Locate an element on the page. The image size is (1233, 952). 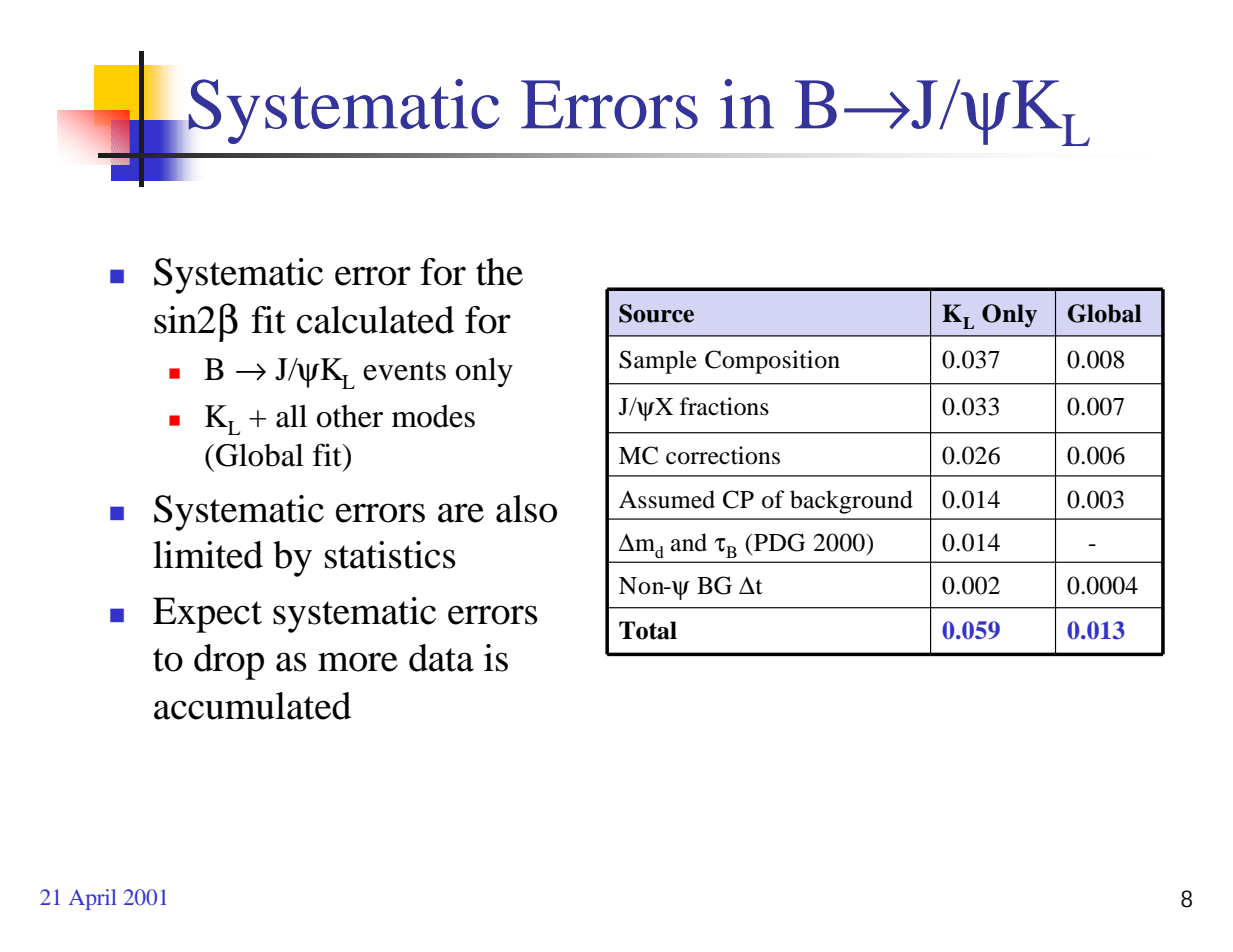
April is located at coordinates (92, 899).
